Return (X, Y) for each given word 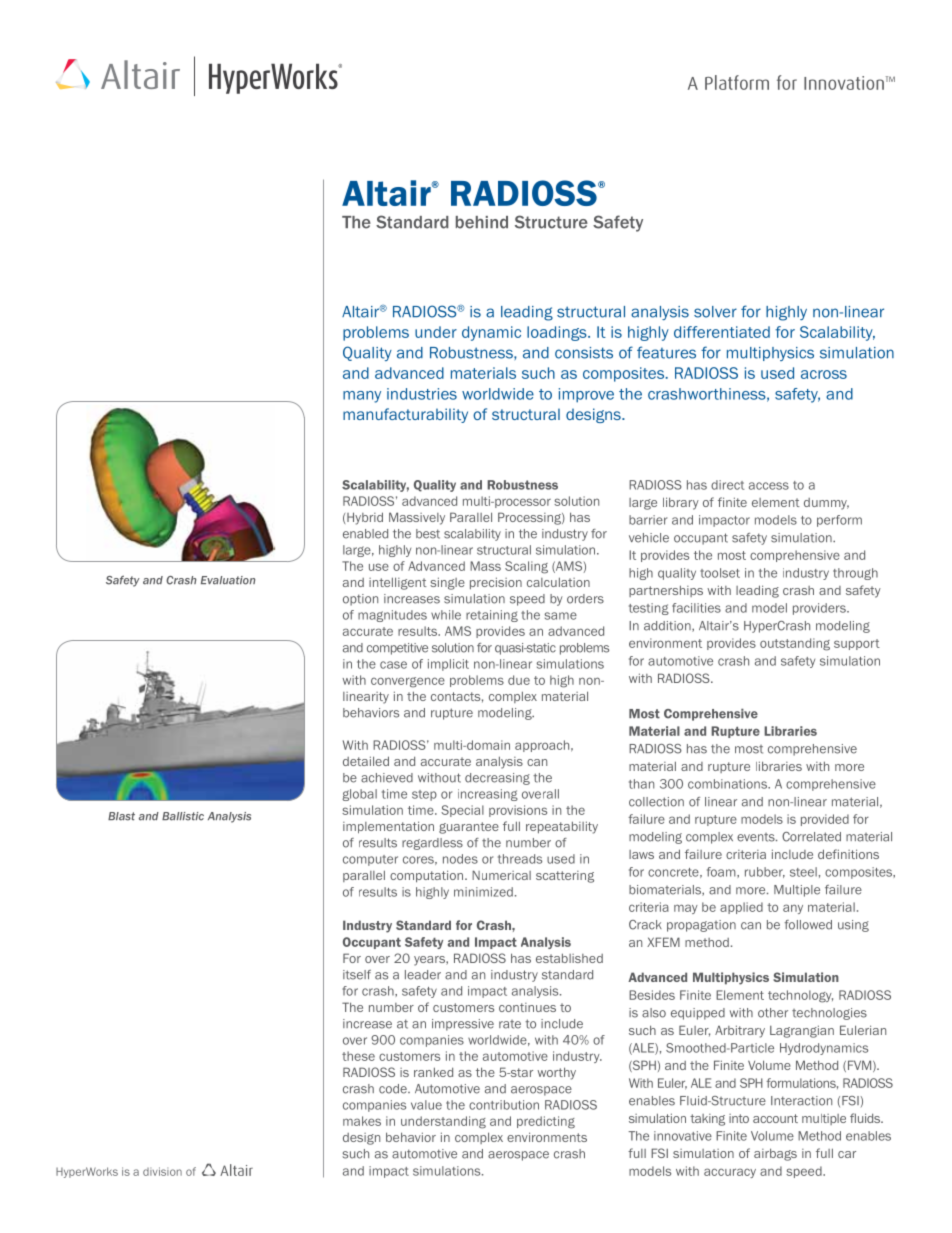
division (162, 1171)
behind (482, 222)
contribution (504, 1105)
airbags (775, 1154)
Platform (737, 82)
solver (715, 312)
